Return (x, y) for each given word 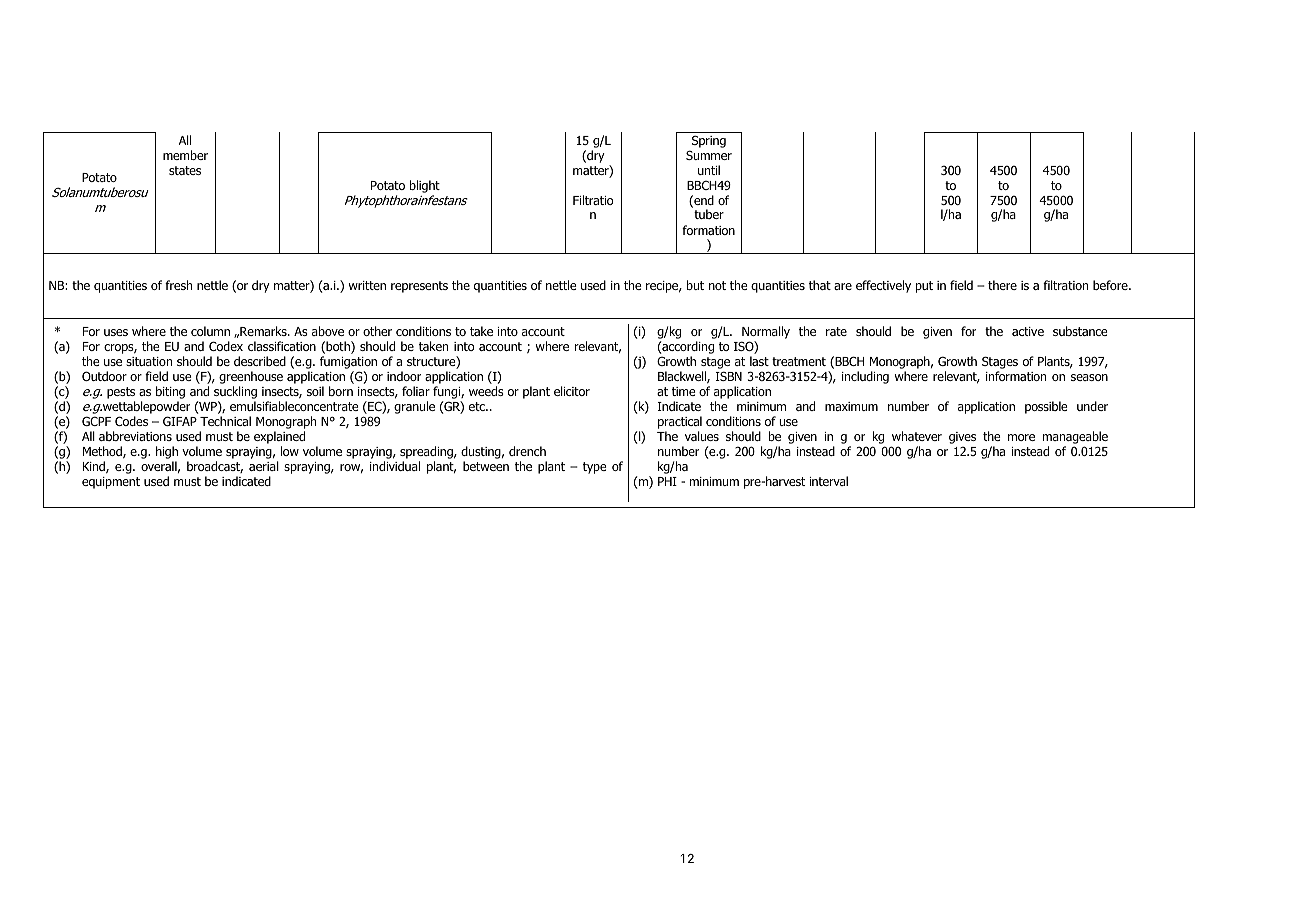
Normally (766, 332)
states (185, 170)
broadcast (215, 467)
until (709, 170)
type (595, 468)
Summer (709, 155)
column (210, 331)
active (1028, 331)
